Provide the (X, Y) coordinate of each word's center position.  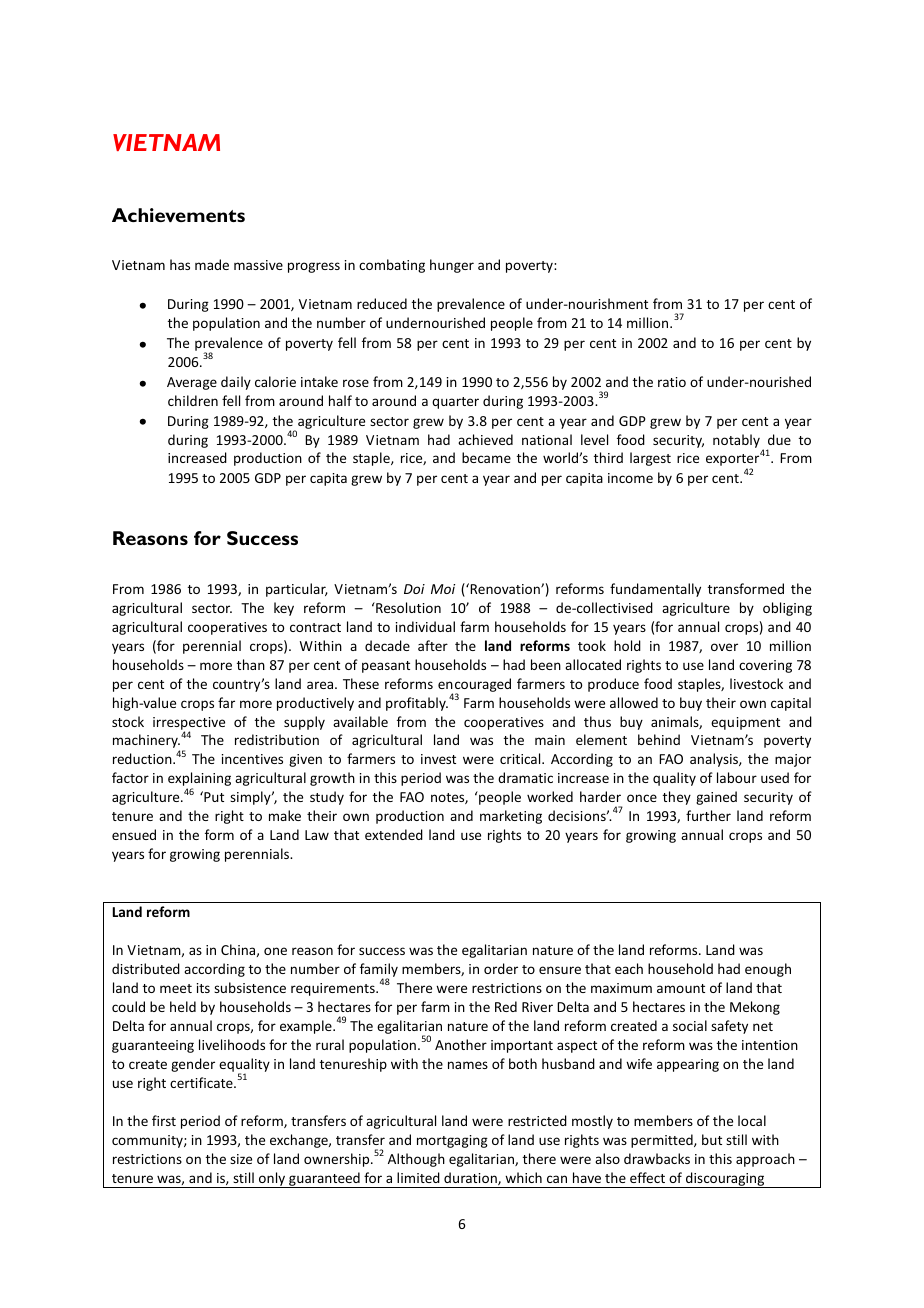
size (241, 1159)
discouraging (725, 1180)
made (212, 264)
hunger (452, 266)
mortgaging (452, 1141)
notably (736, 441)
